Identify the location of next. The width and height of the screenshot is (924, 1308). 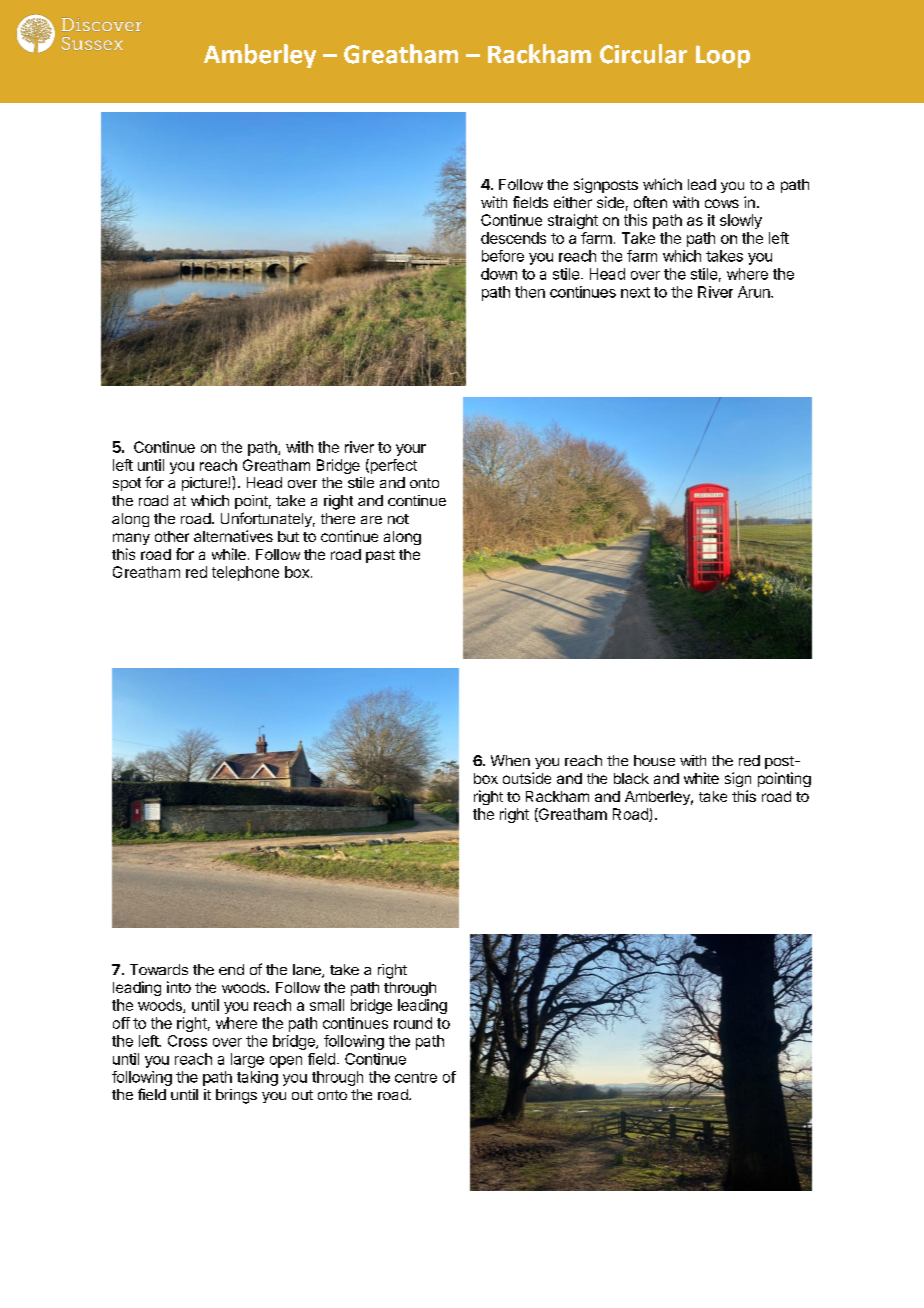
(635, 292).
